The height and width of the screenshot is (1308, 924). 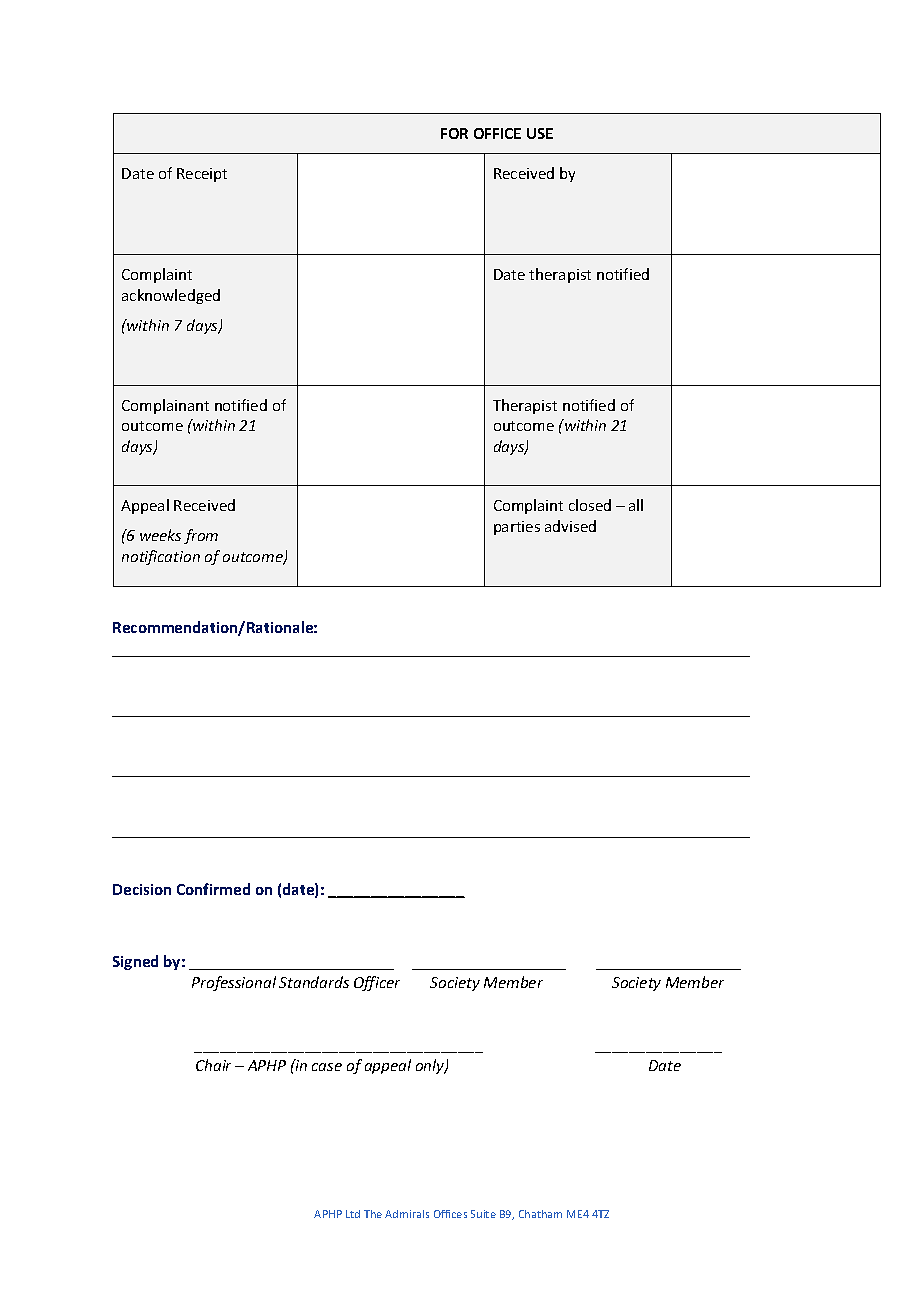 I want to click on FOR, so click(x=454, y=133).
